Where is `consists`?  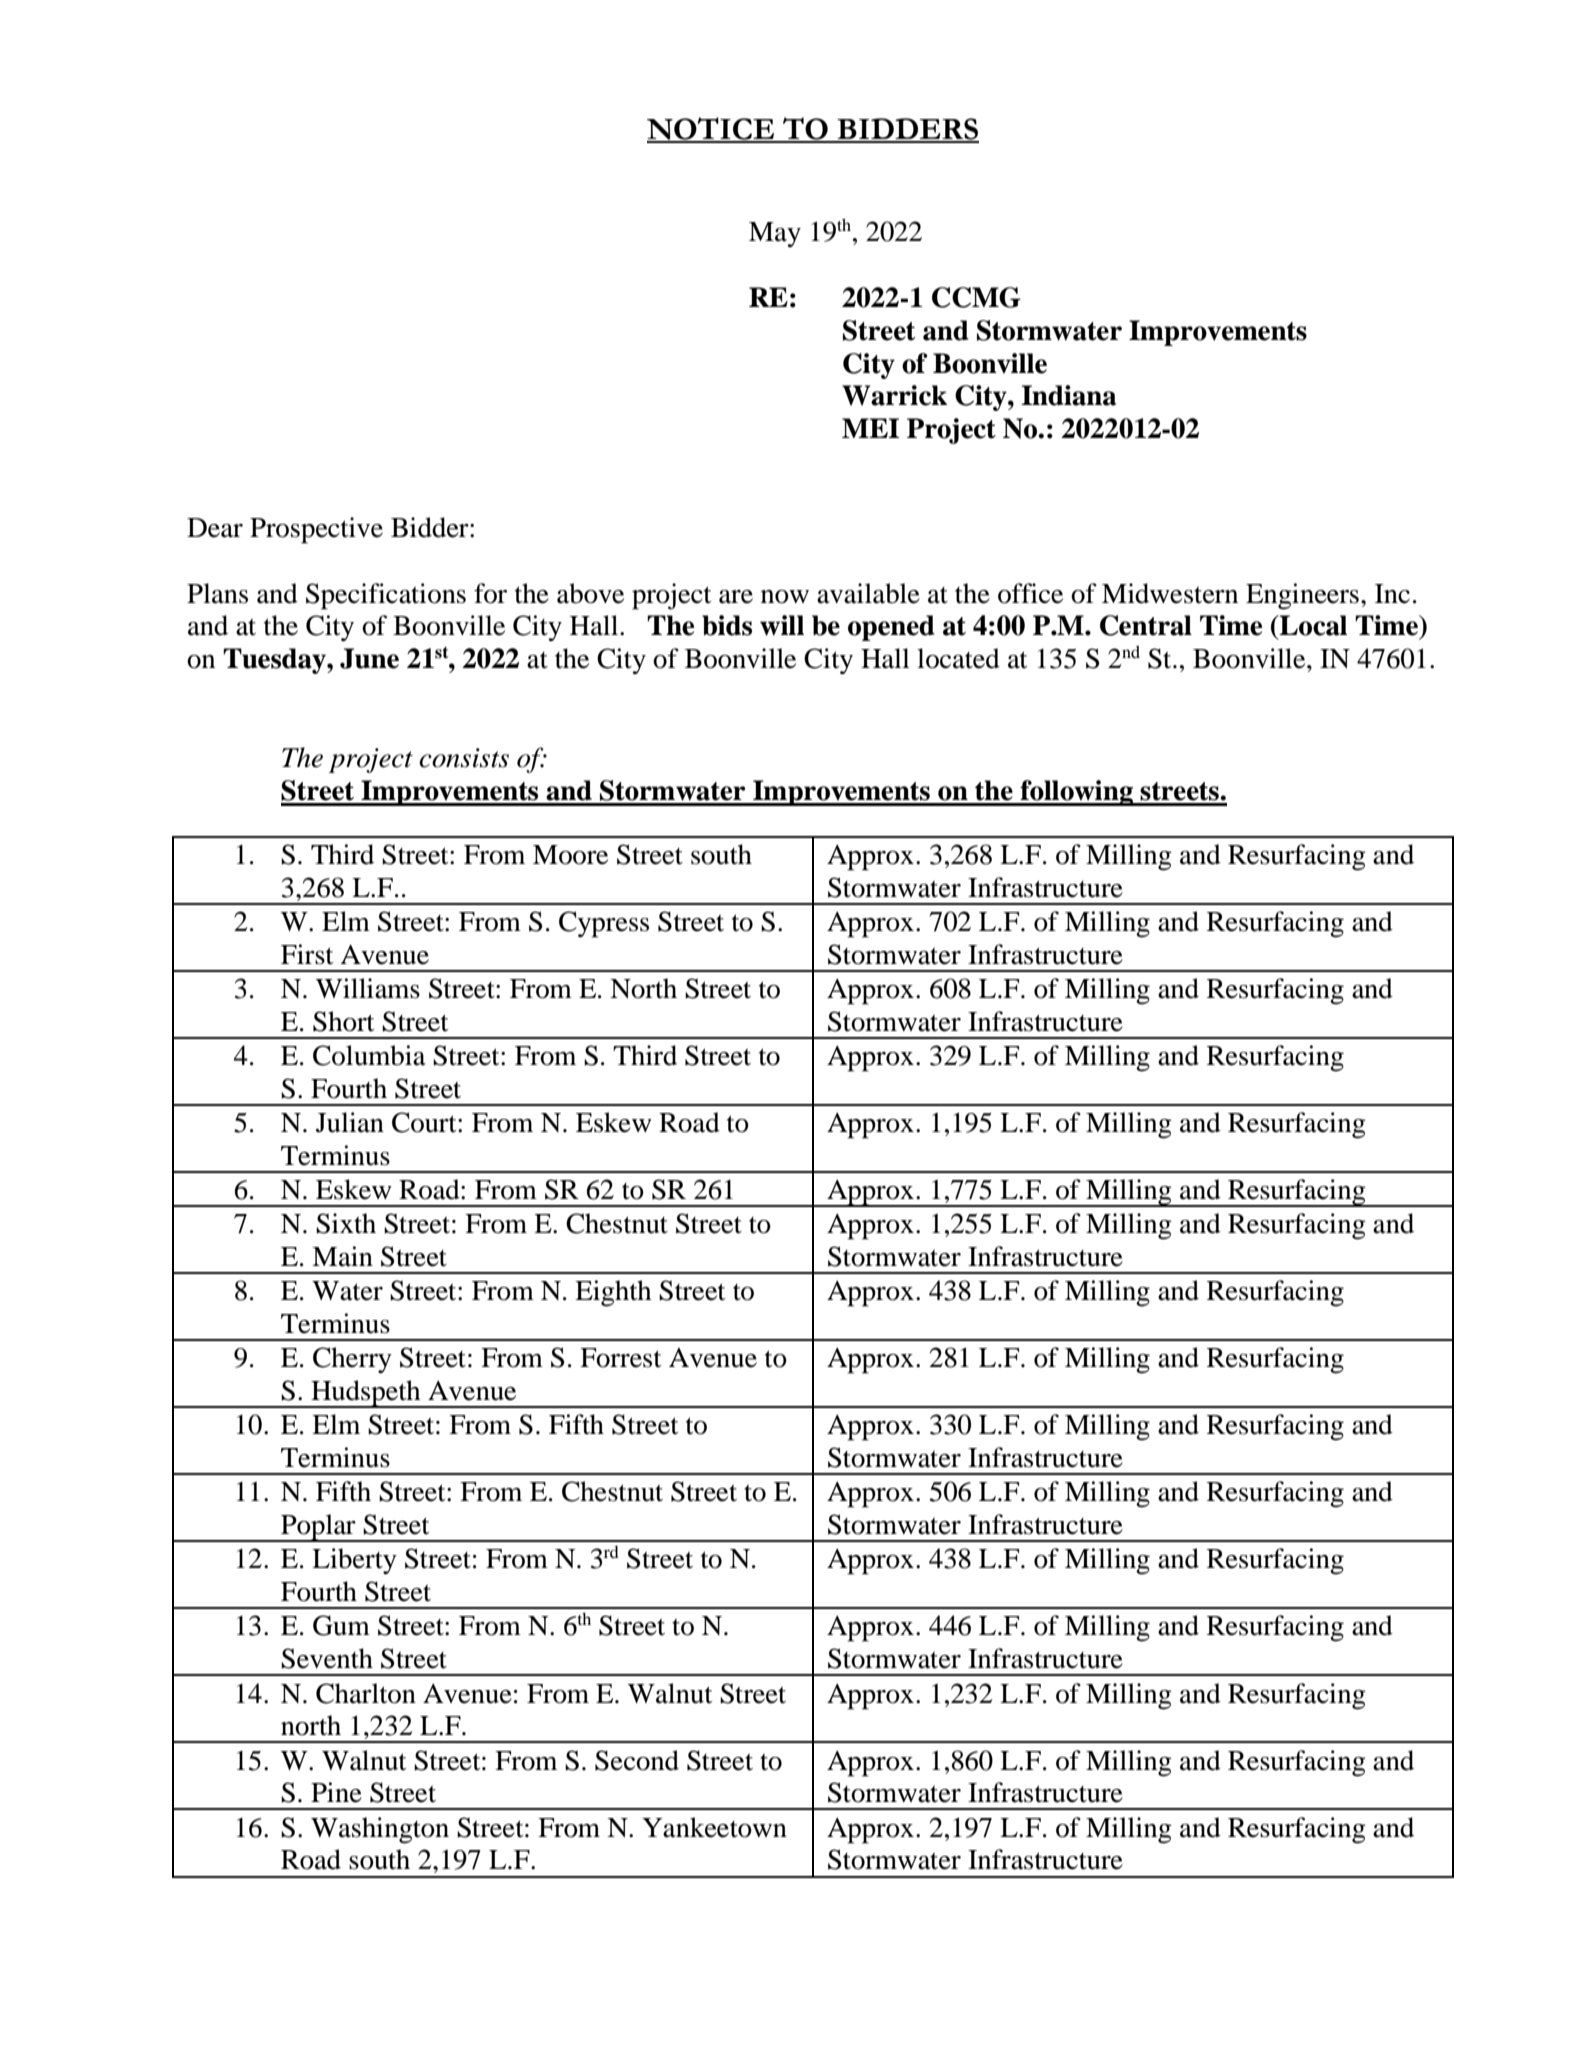 consists is located at coordinates (464, 758).
